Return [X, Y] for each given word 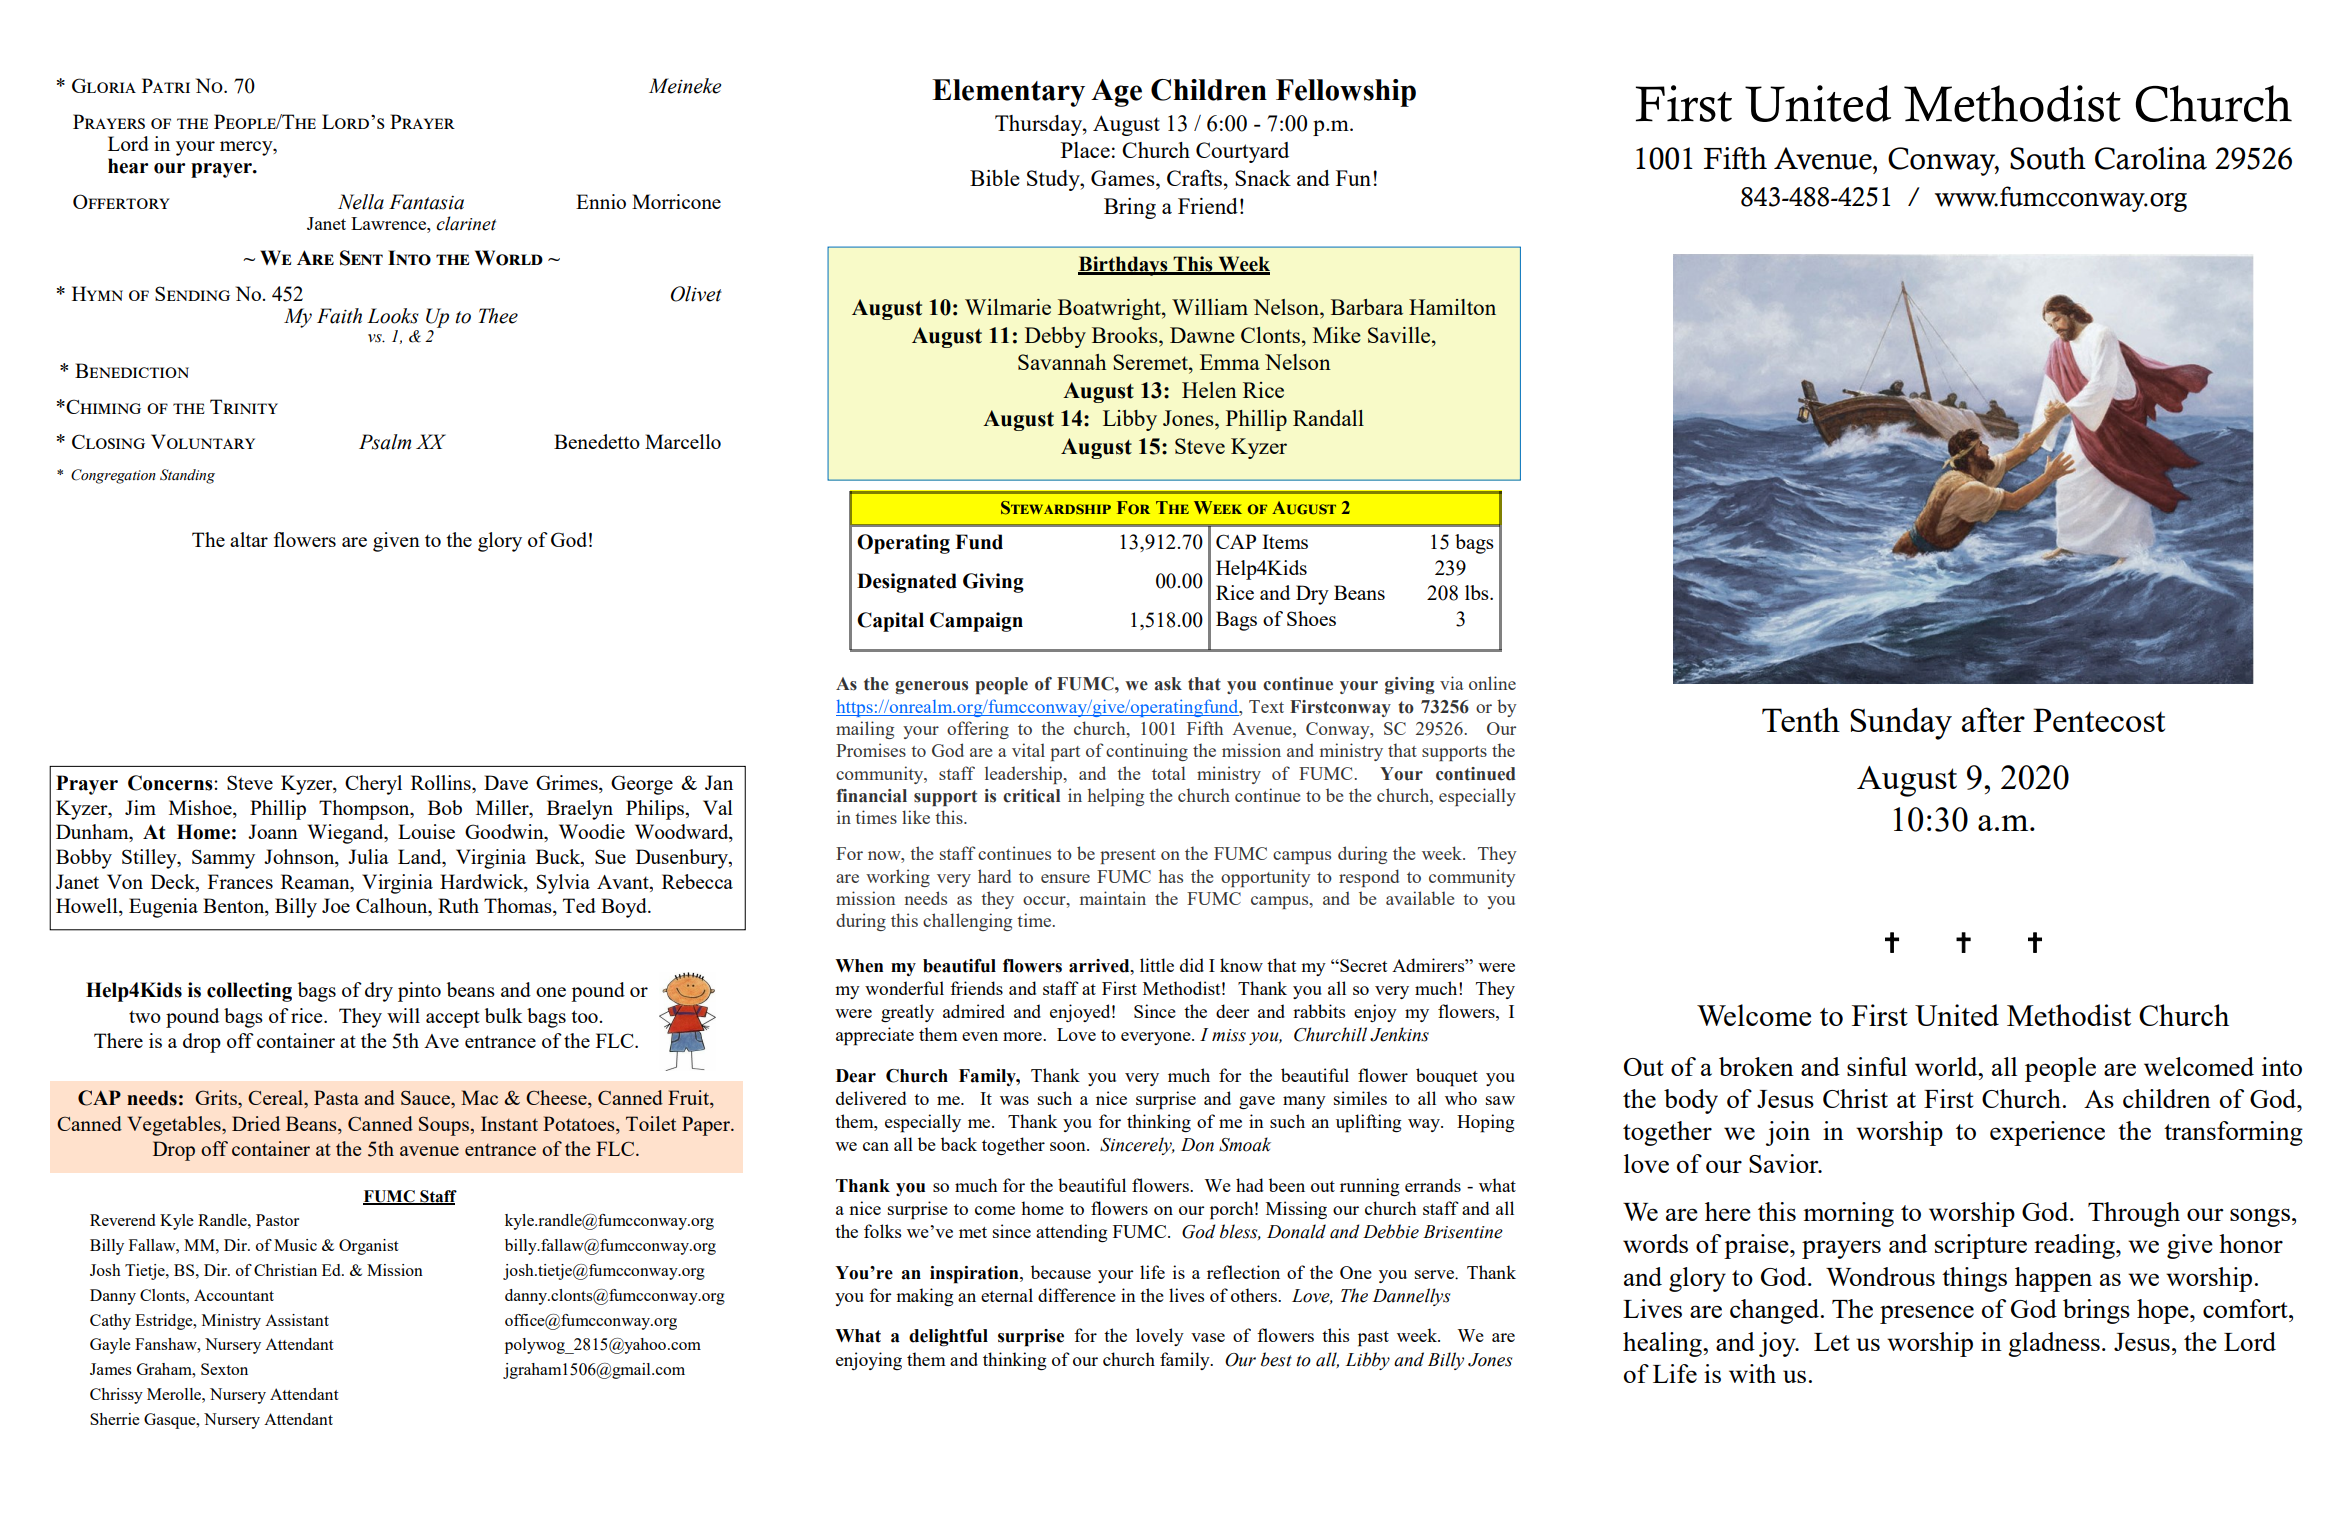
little [1157, 965]
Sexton [224, 1369]
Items [1285, 541]
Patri [166, 85]
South [2048, 158]
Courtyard [1242, 152]
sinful [1877, 1066]
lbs [1478, 592]
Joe [336, 905]
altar [249, 539]
